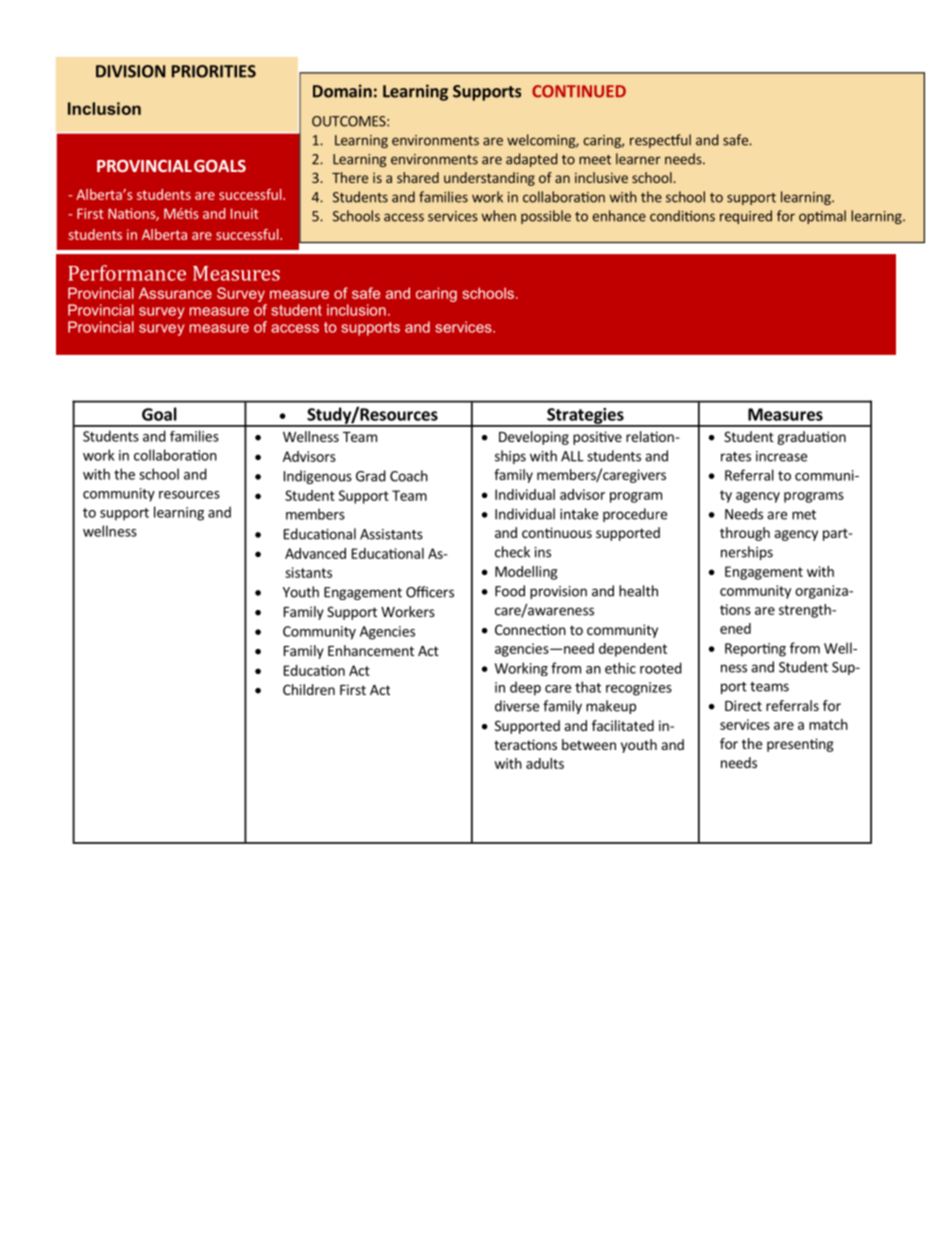 The image size is (952, 1233). I want to click on adults, so click(545, 763).
